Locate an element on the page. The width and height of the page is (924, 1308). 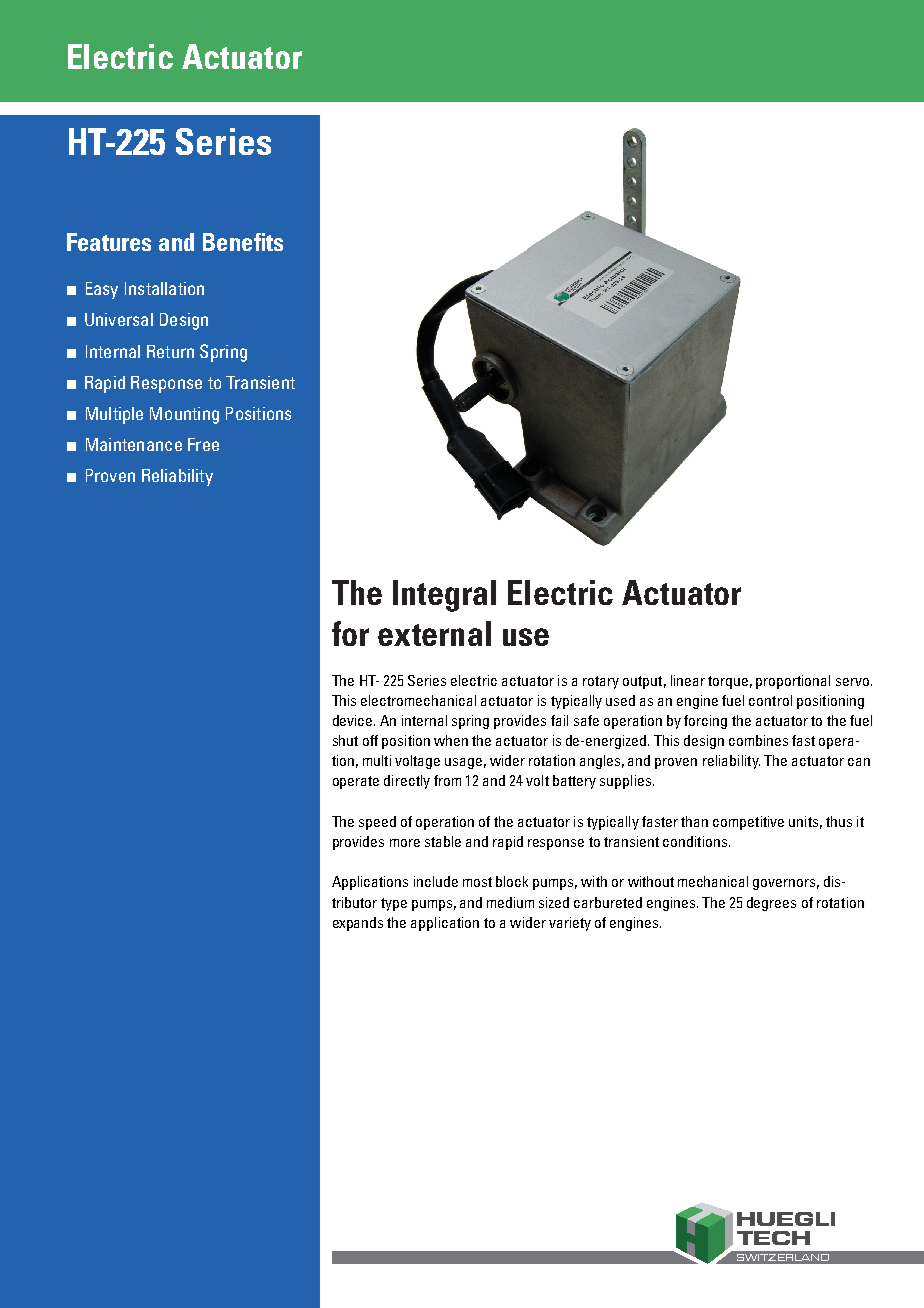
Integral is located at coordinates (444, 596).
